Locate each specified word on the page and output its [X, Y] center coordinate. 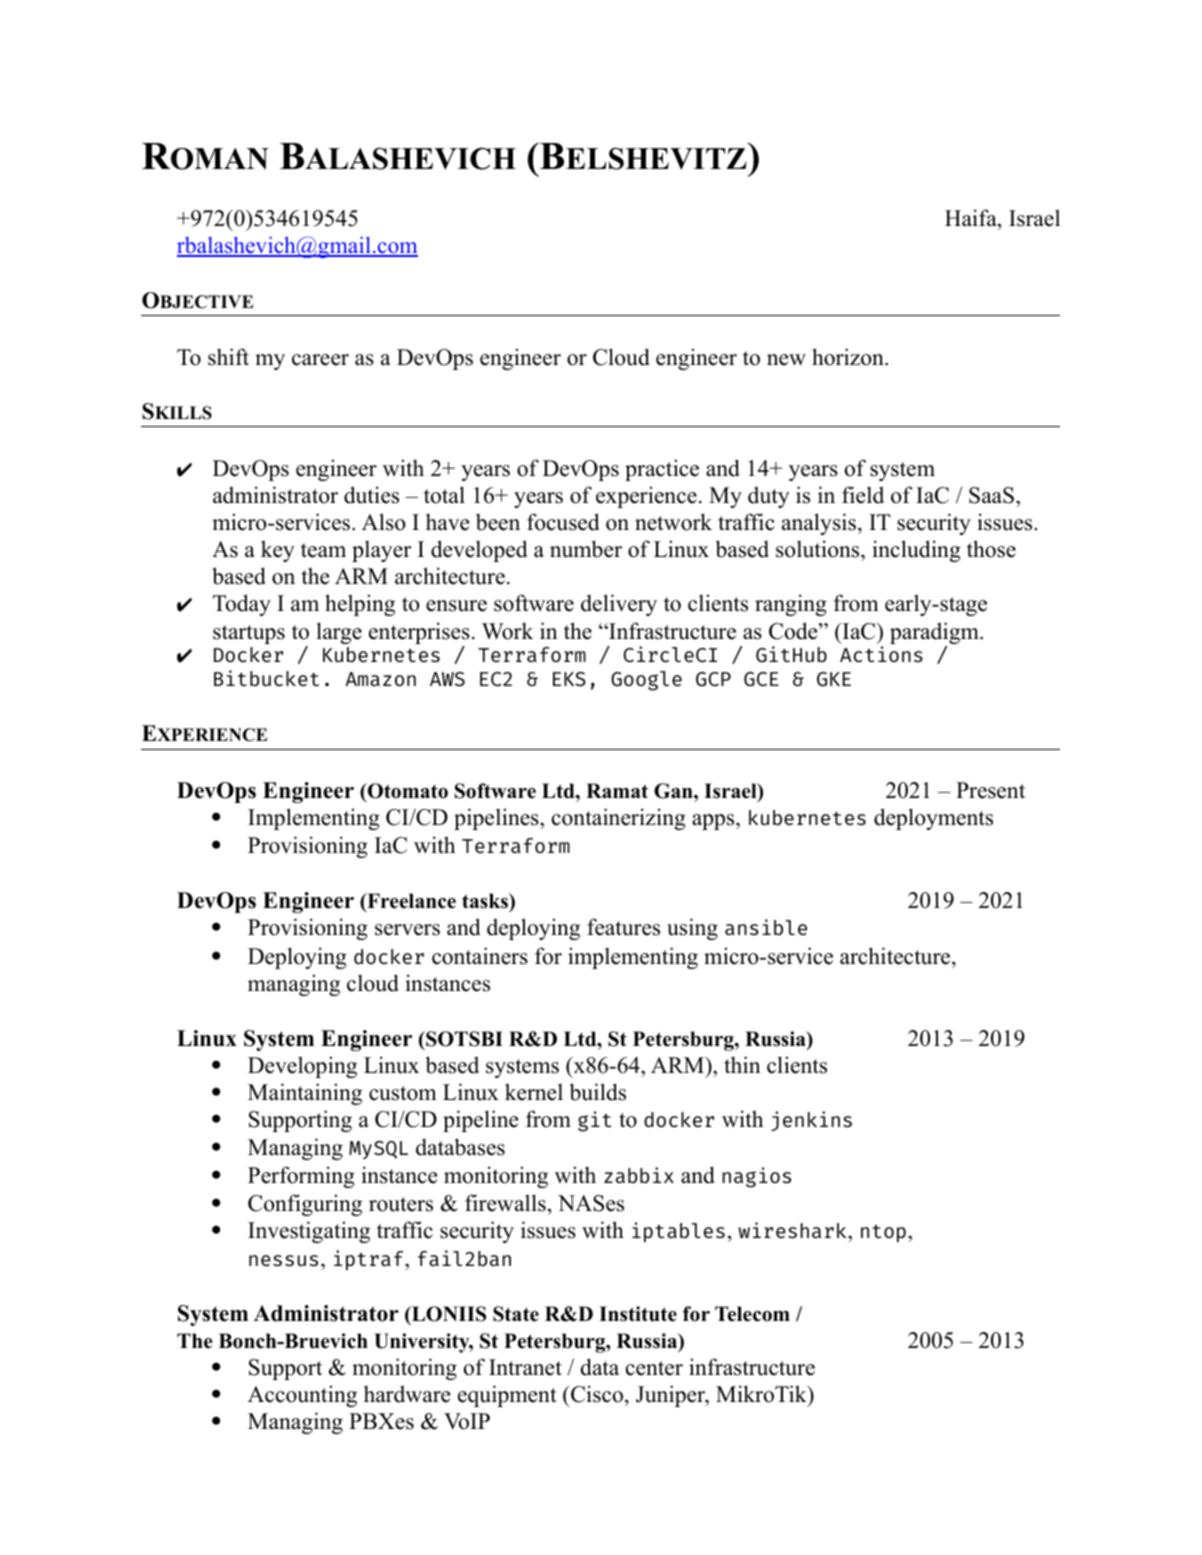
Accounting [302, 1396]
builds [598, 1092]
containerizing [619, 819]
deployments [933, 819]
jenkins [811, 1121]
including [916, 551]
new [786, 360]
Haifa [972, 217]
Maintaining [305, 1094]
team [323, 550]
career [320, 360]
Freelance [410, 902]
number [586, 549]
